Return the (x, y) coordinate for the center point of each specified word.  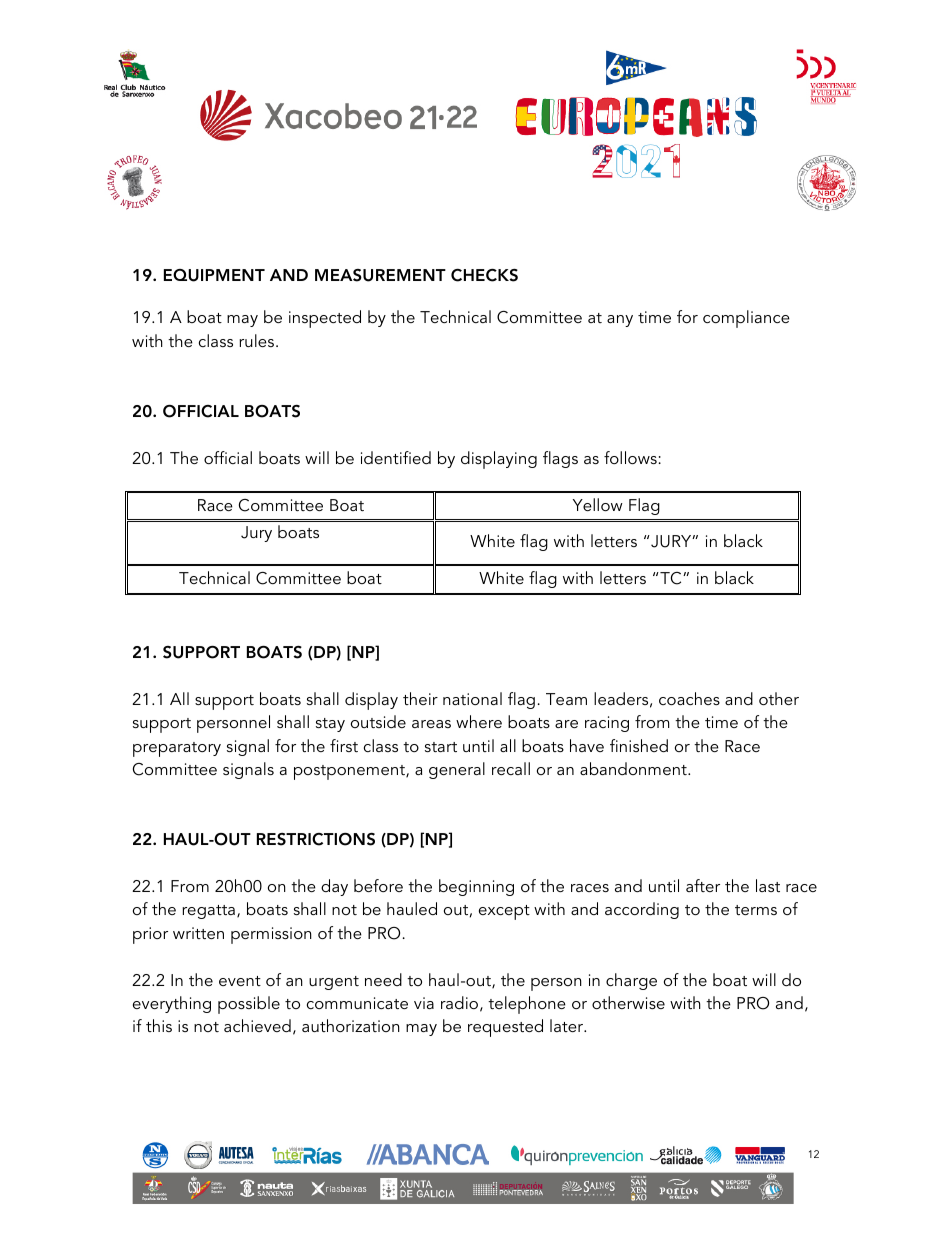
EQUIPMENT (214, 275)
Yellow (598, 504)
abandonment (634, 768)
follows (630, 457)
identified (396, 457)
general (457, 770)
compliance (746, 319)
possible (249, 1005)
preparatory (177, 749)
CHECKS (484, 275)
